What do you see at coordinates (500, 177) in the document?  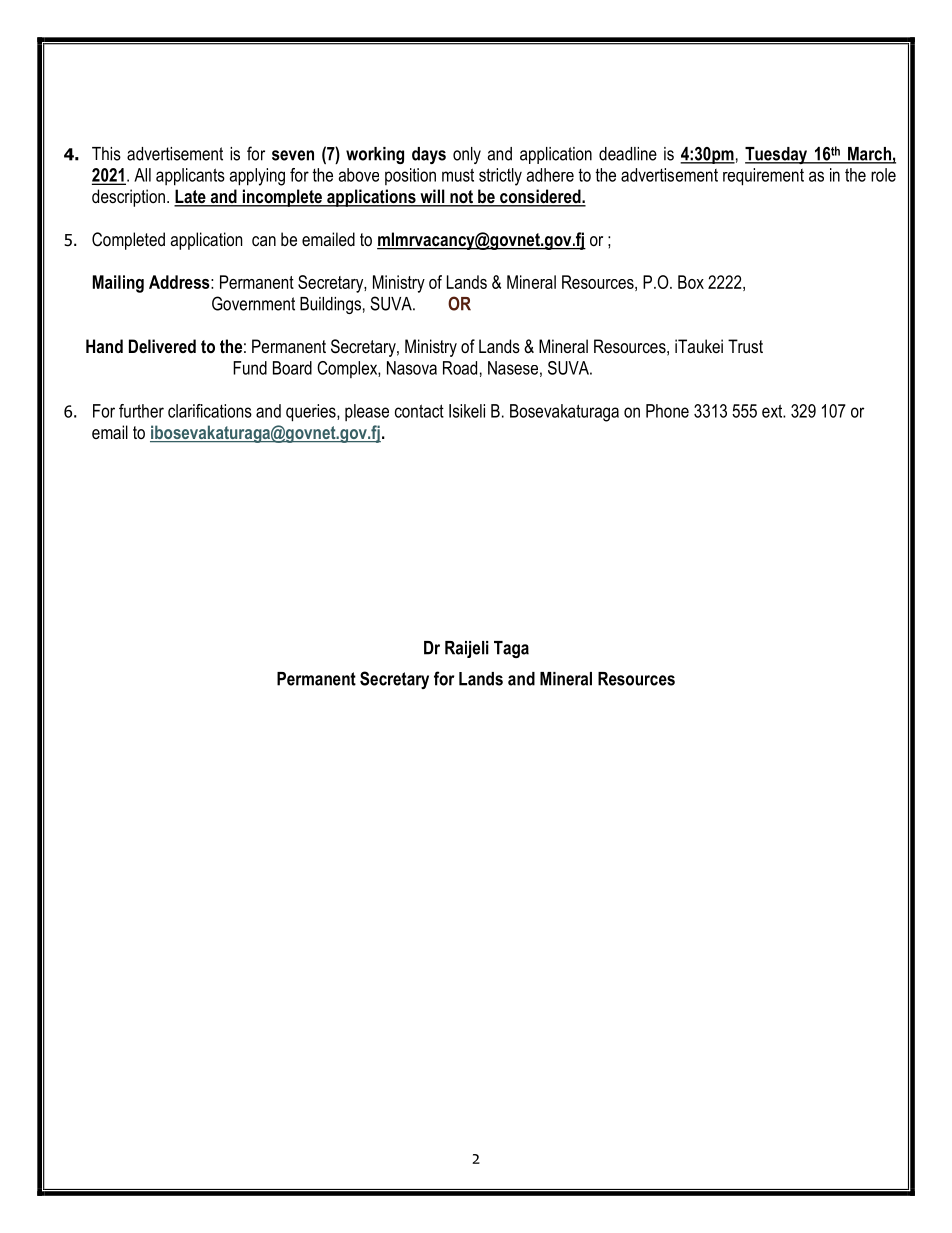 I see `strictly` at bounding box center [500, 177].
